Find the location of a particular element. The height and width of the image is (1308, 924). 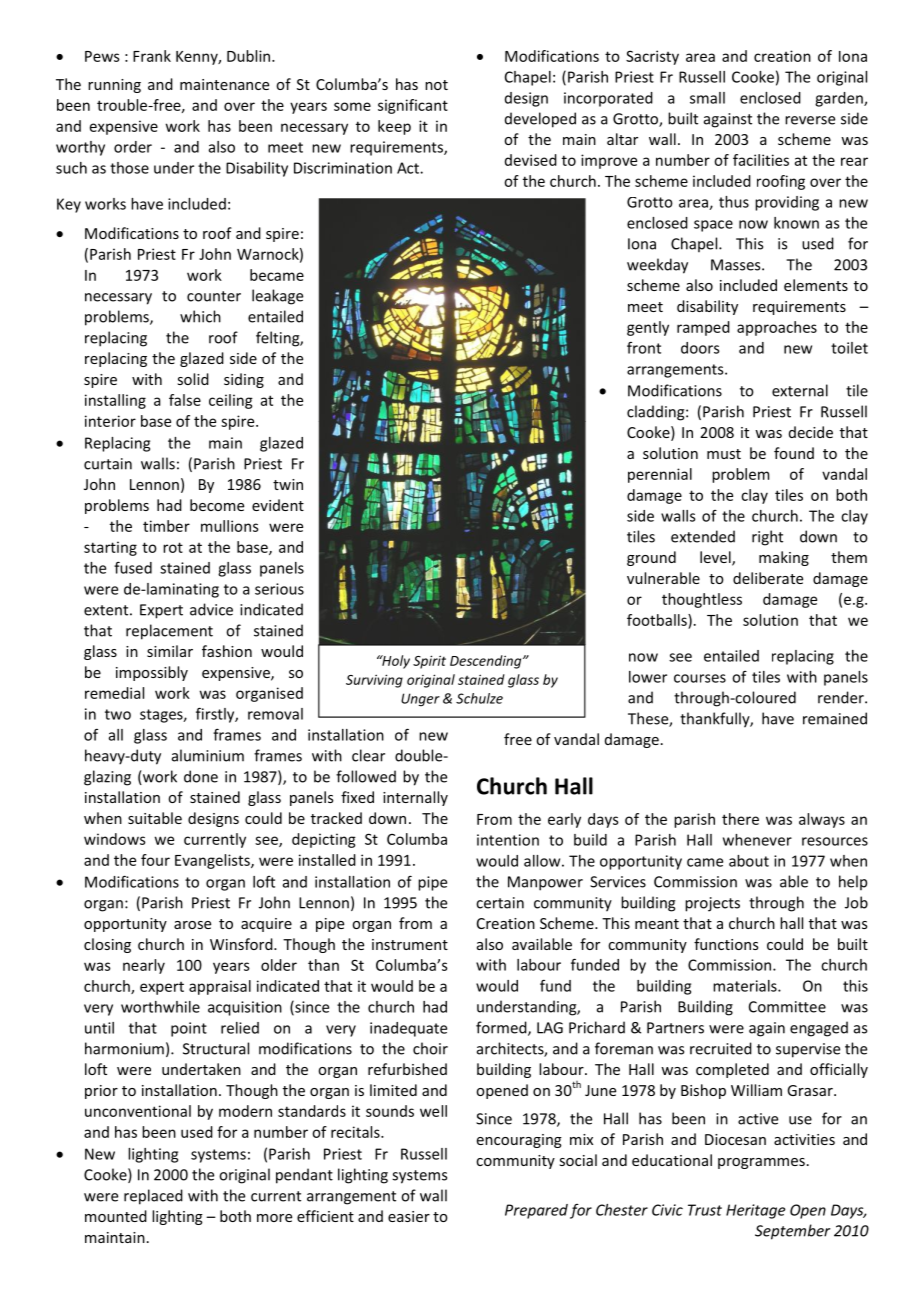

easier is located at coordinates (409, 1216).
